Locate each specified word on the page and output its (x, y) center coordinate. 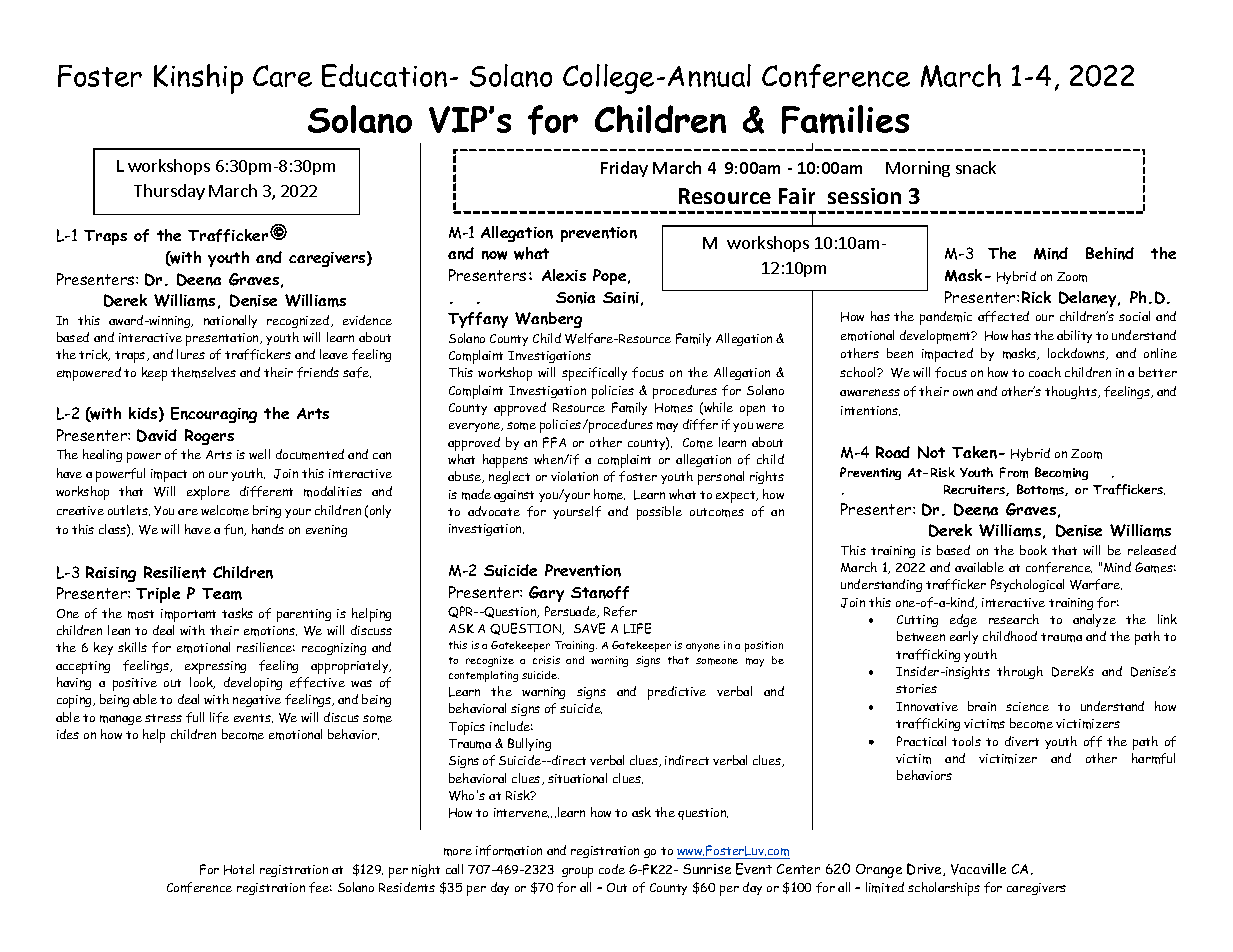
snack (976, 167)
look (202, 683)
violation (574, 476)
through (1020, 672)
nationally (230, 321)
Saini (621, 298)
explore (208, 493)
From (1014, 472)
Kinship (198, 79)
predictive (677, 693)
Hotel (239, 869)
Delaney (1089, 299)
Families (845, 119)
